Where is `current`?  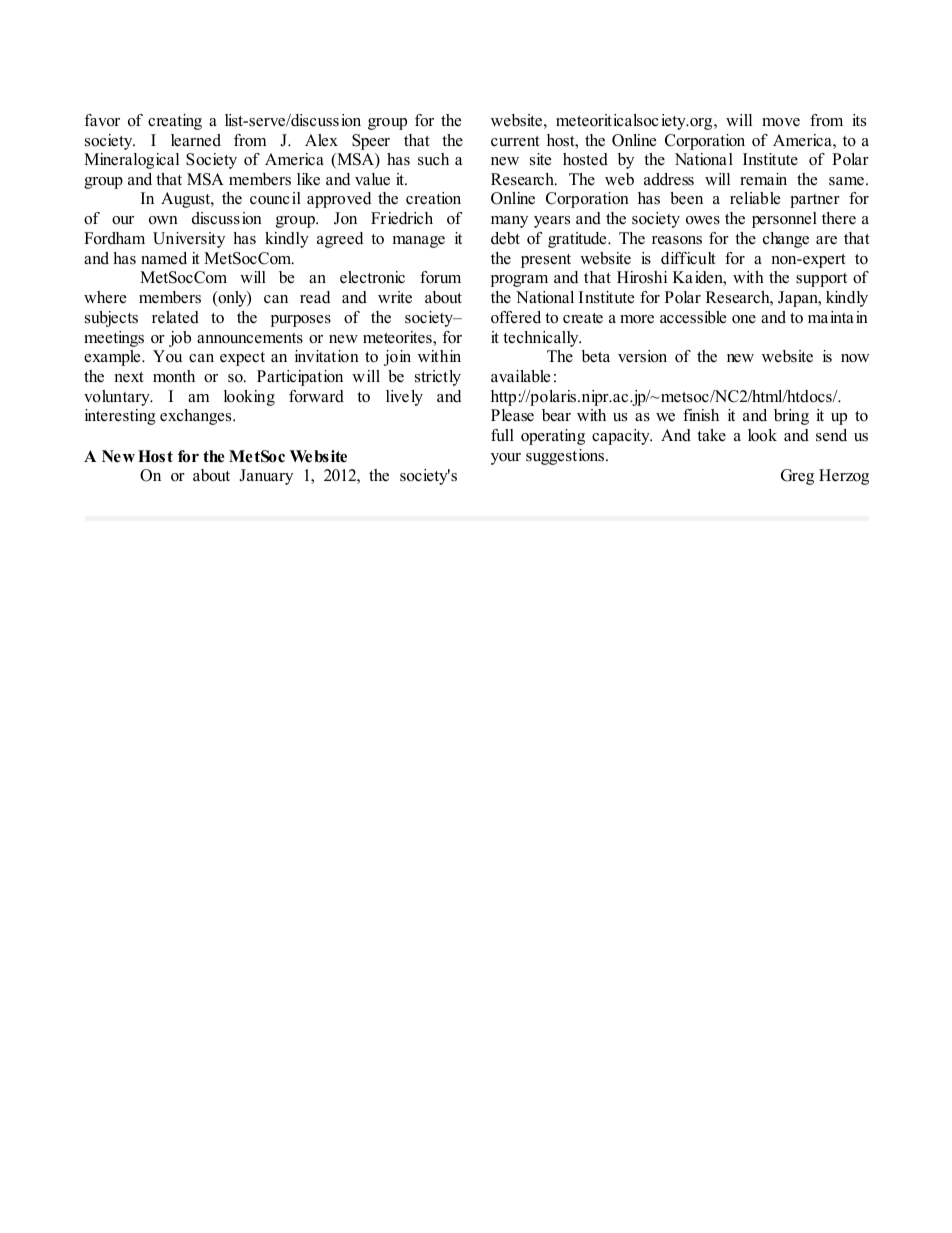
current is located at coordinates (515, 141).
